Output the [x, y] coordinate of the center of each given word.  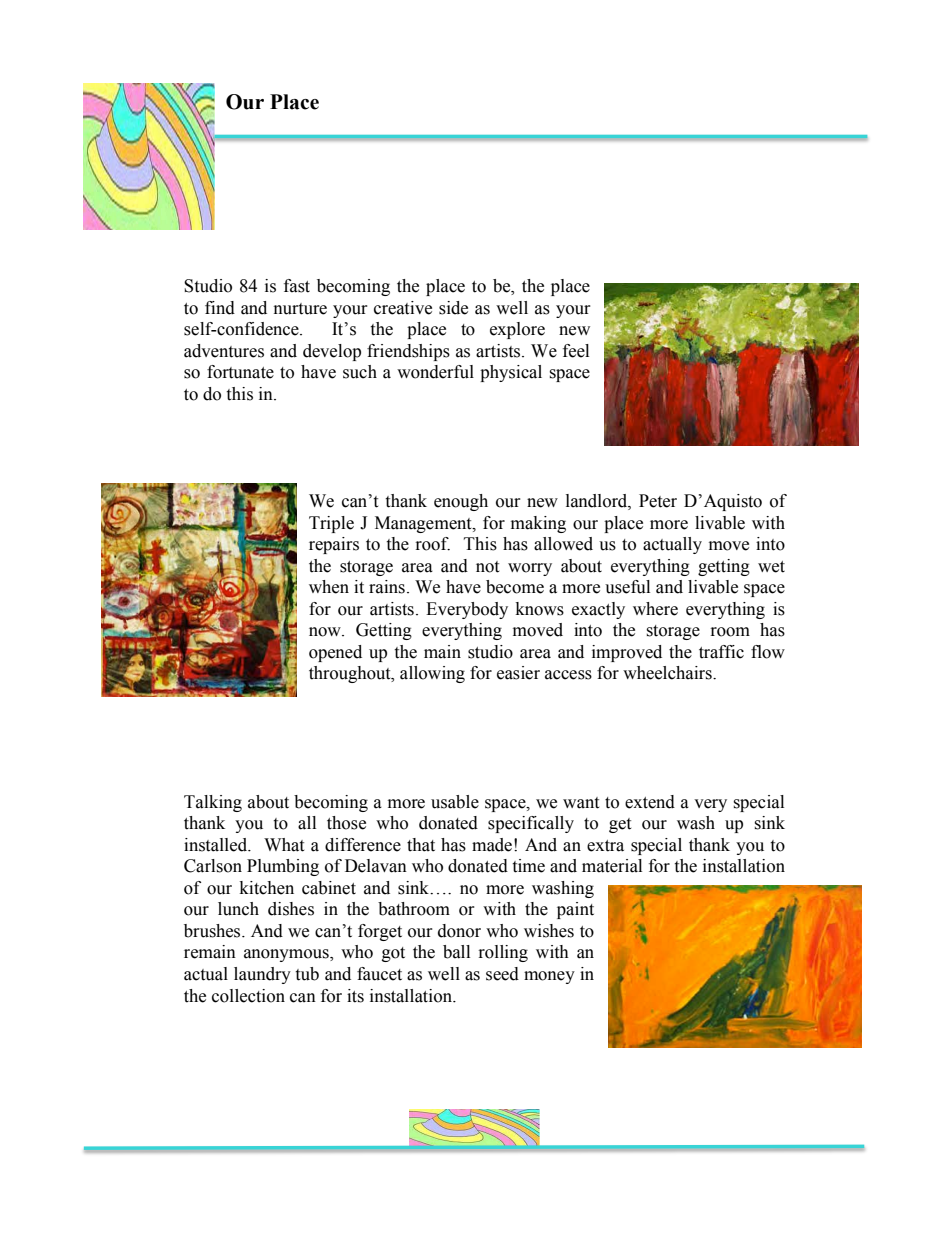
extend [650, 802]
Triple [331, 524]
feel [576, 351]
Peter [658, 501]
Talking [213, 803]
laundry [262, 975]
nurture [300, 309]
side [453, 308]
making [538, 524]
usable [455, 802]
